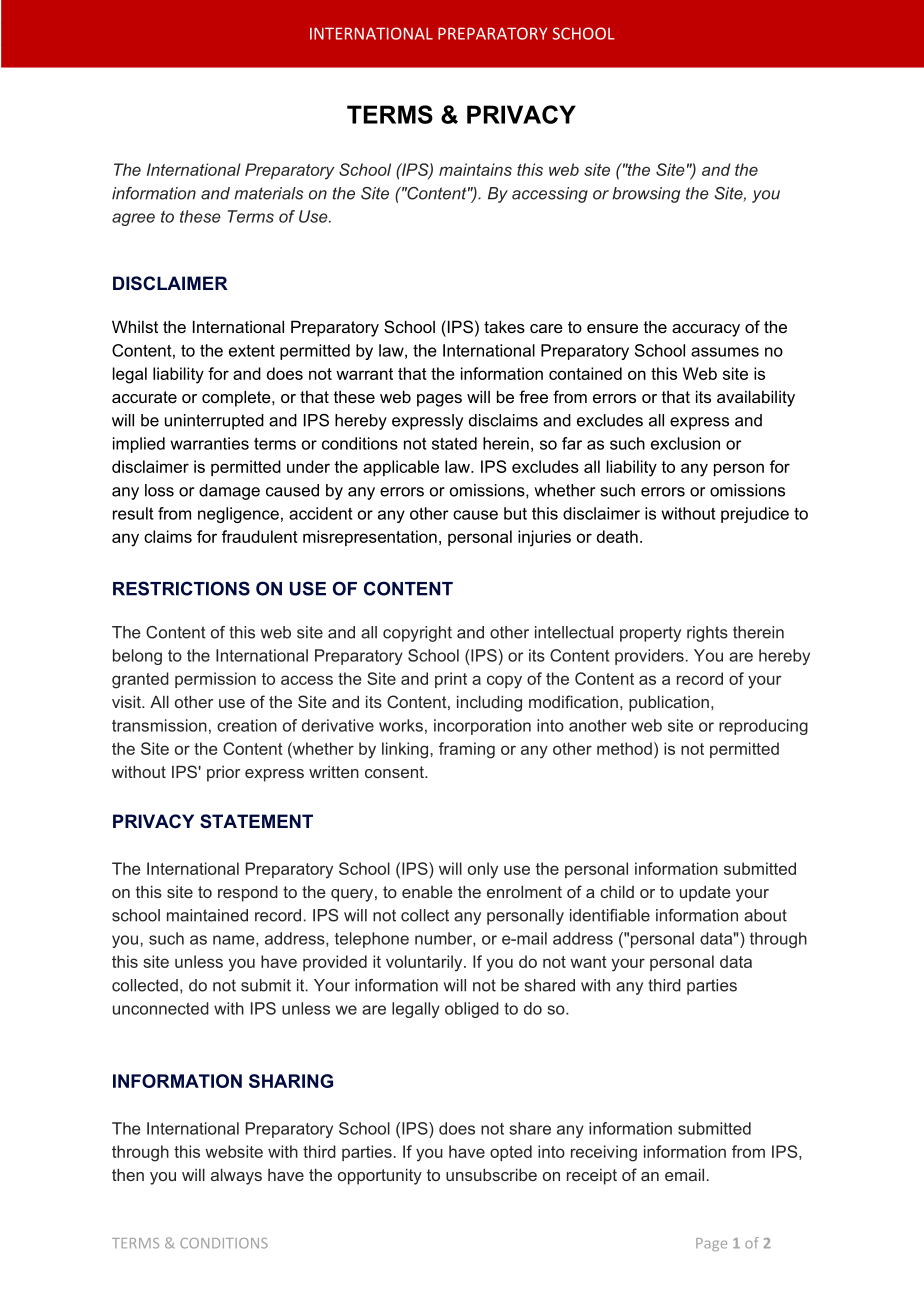 The width and height of the screenshot is (924, 1308). Describe the element at coordinates (268, 193) in the screenshot. I see `materials` at that location.
